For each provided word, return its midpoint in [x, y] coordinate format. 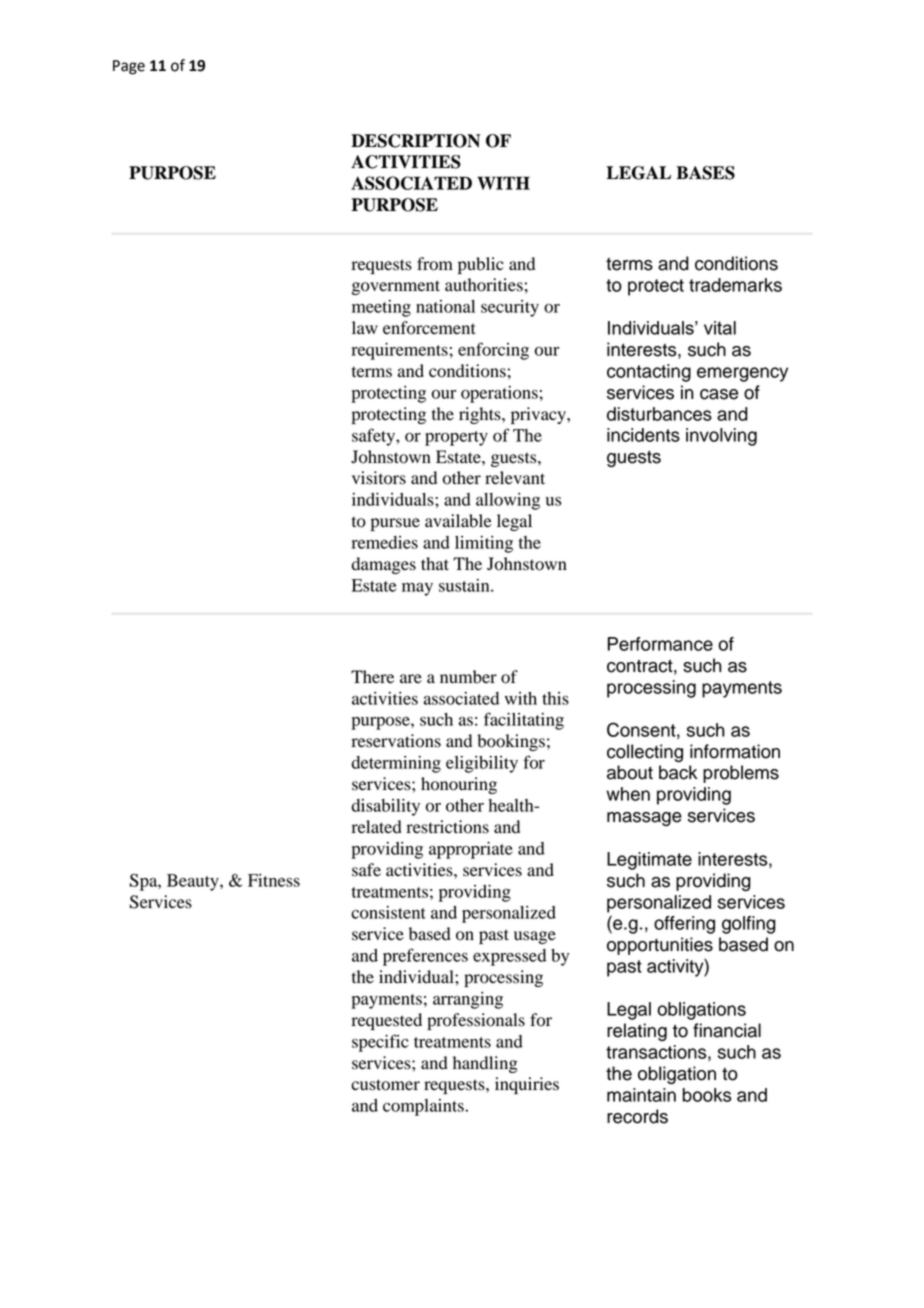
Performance [660, 644]
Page [129, 67]
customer [385, 1085]
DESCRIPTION [415, 141]
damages [384, 565]
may [417, 589]
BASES [705, 173]
